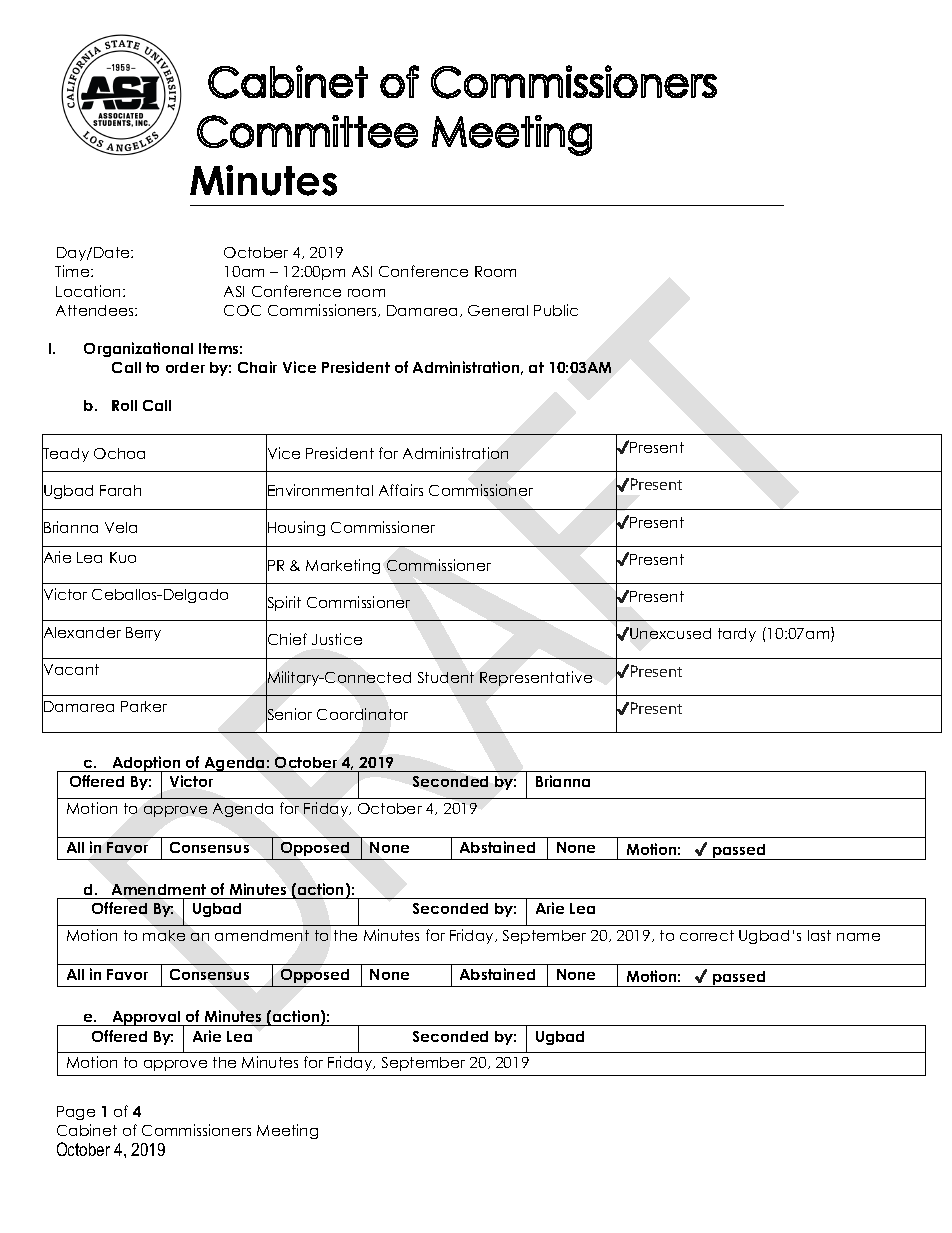  I want to click on tardy, so click(737, 635).
